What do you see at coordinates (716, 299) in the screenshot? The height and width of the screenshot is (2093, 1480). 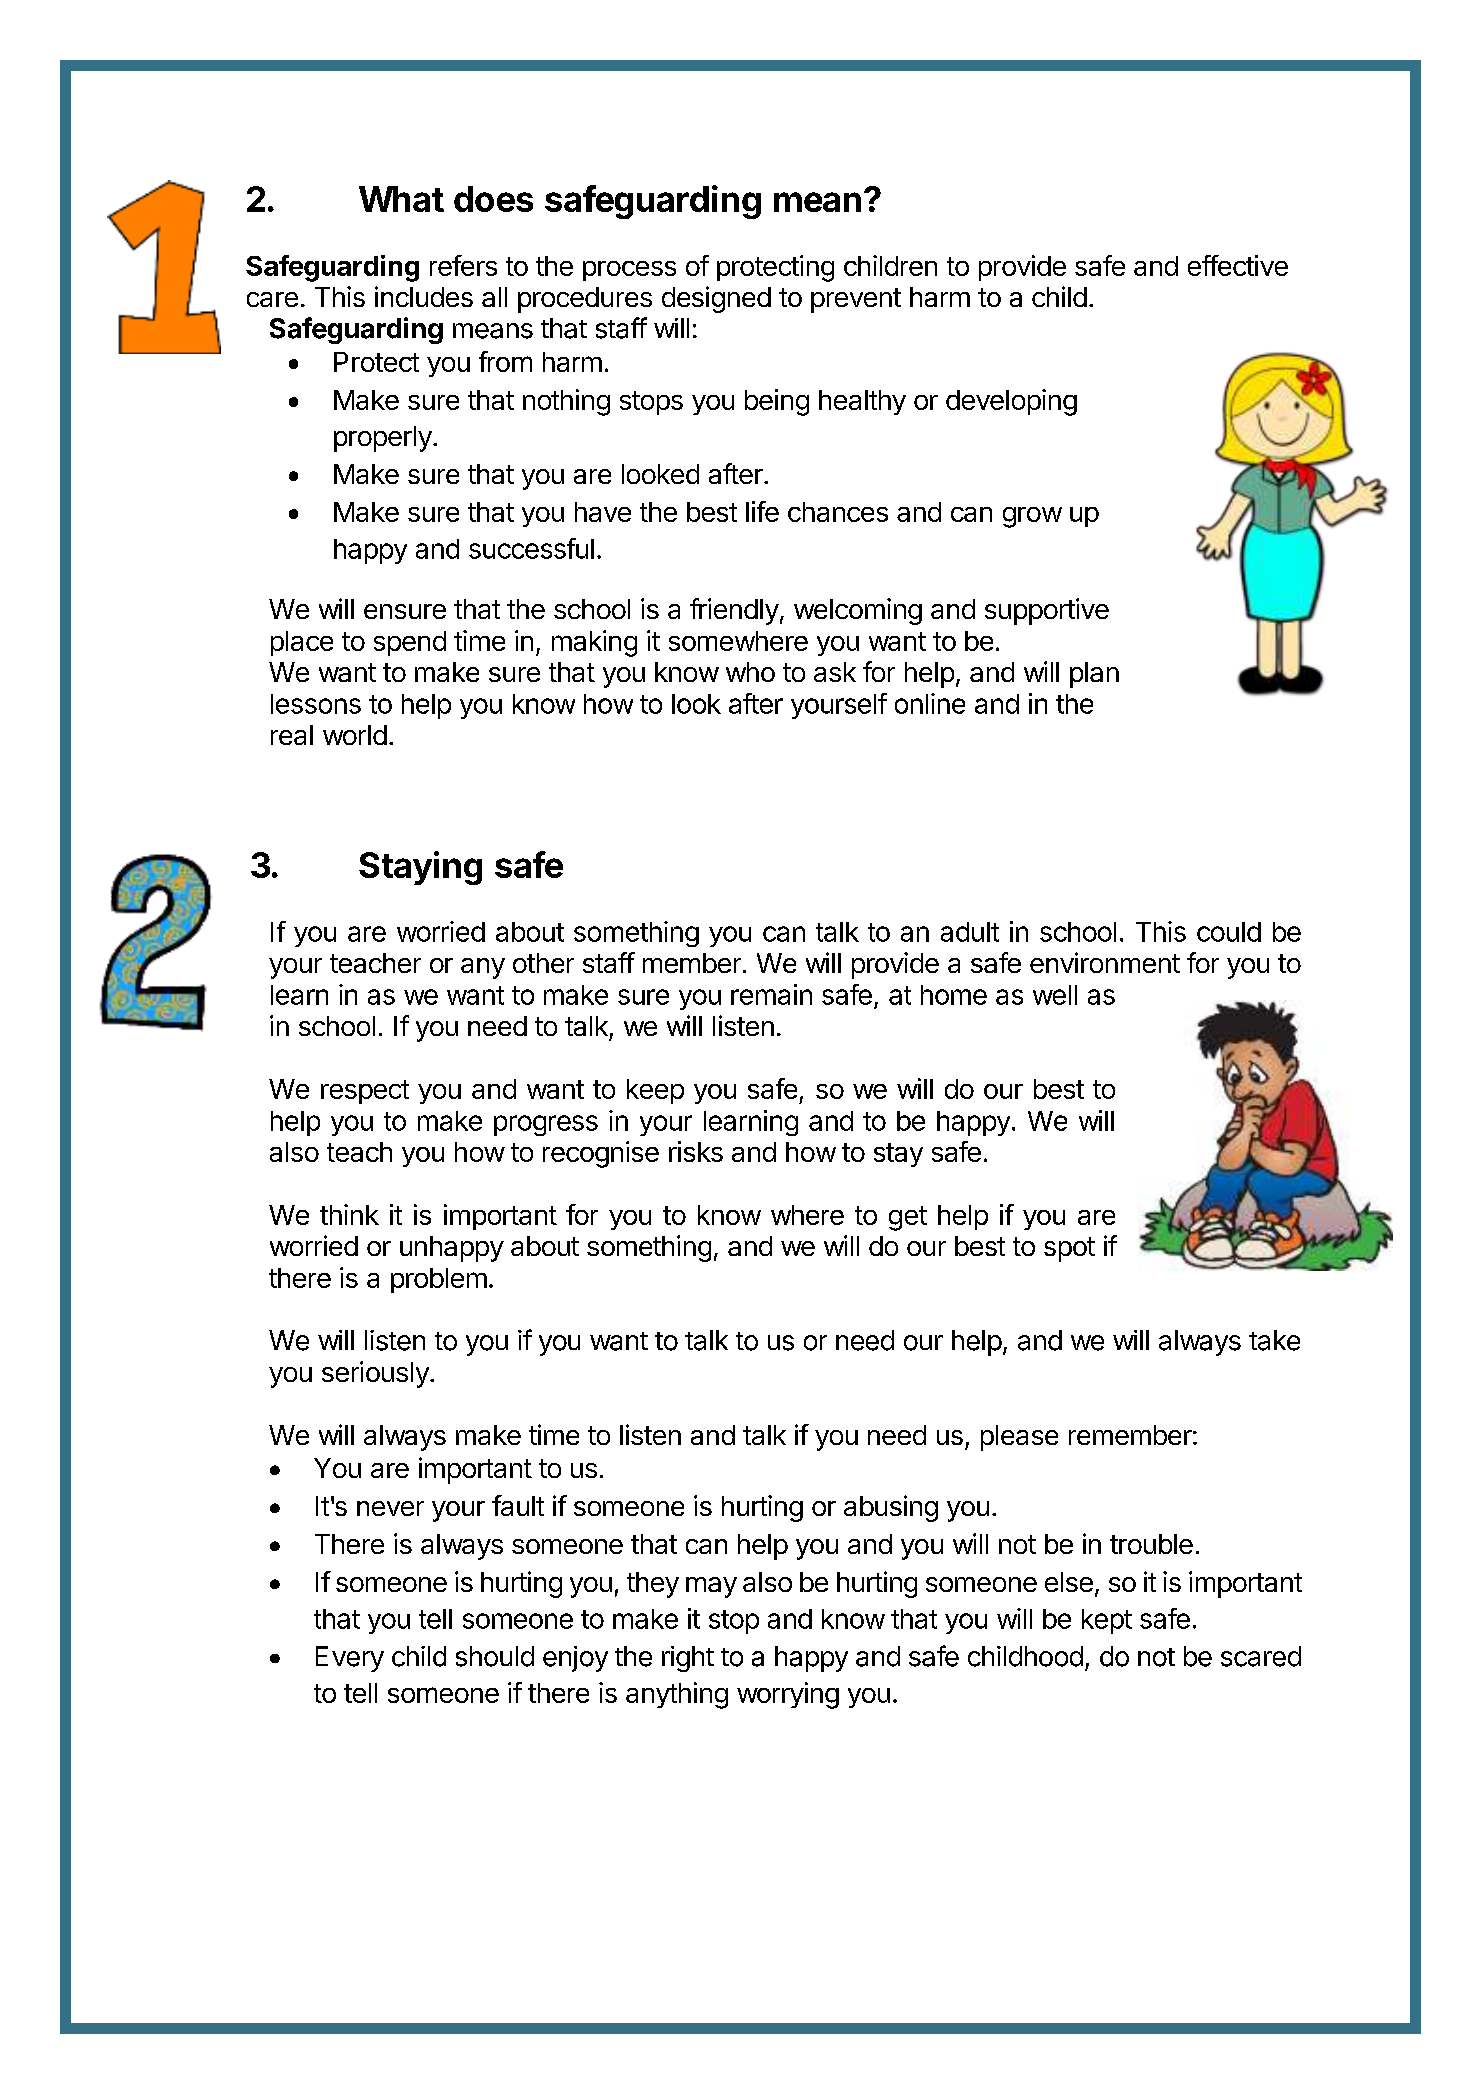 I see `designed` at bounding box center [716, 299].
